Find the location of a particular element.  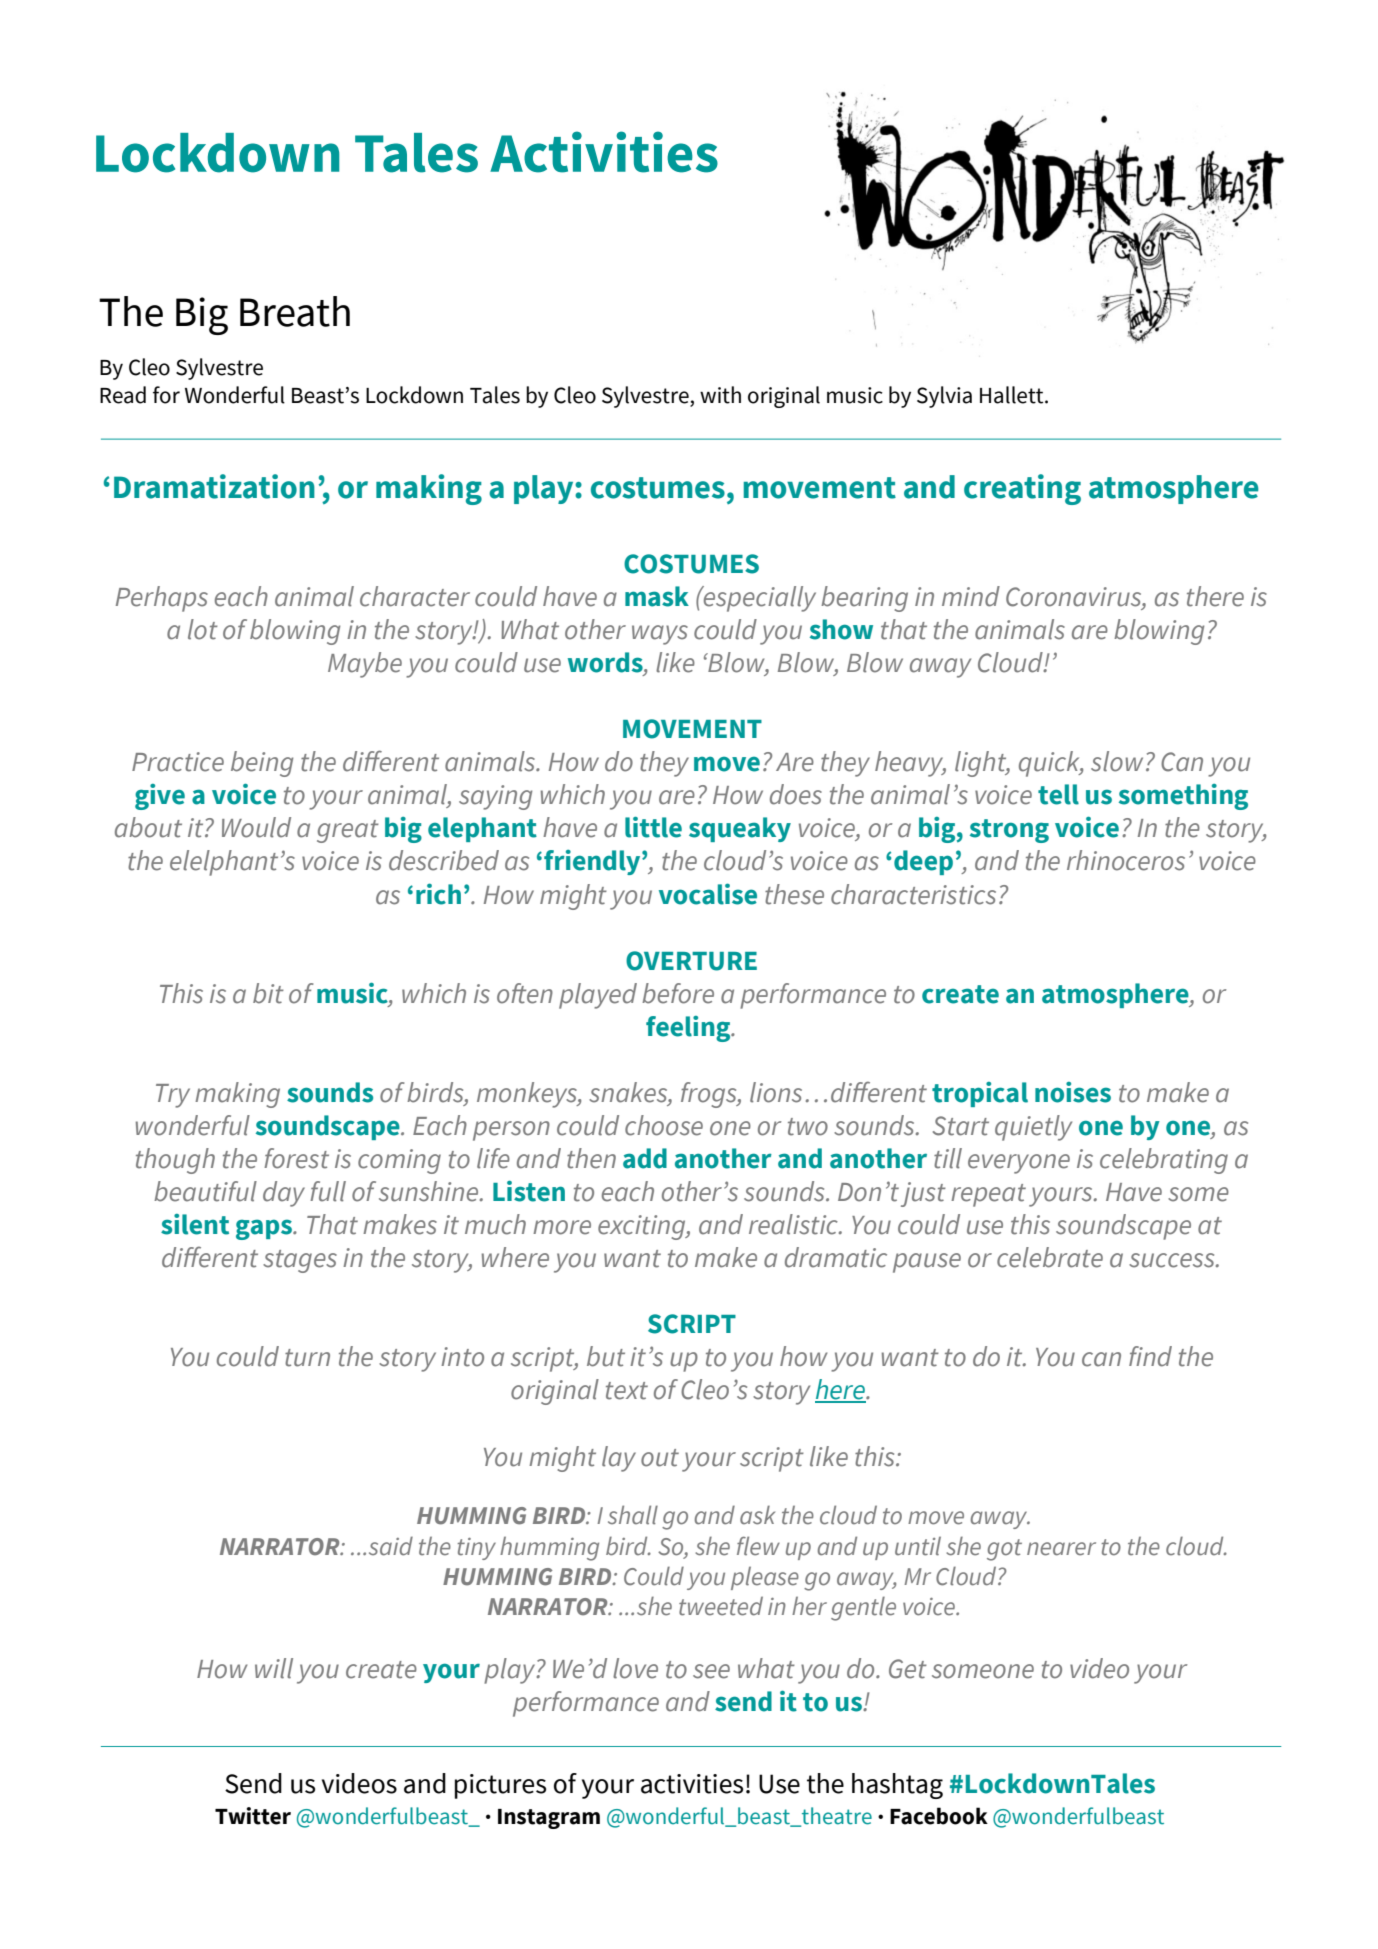

shall is located at coordinates (633, 1515).
